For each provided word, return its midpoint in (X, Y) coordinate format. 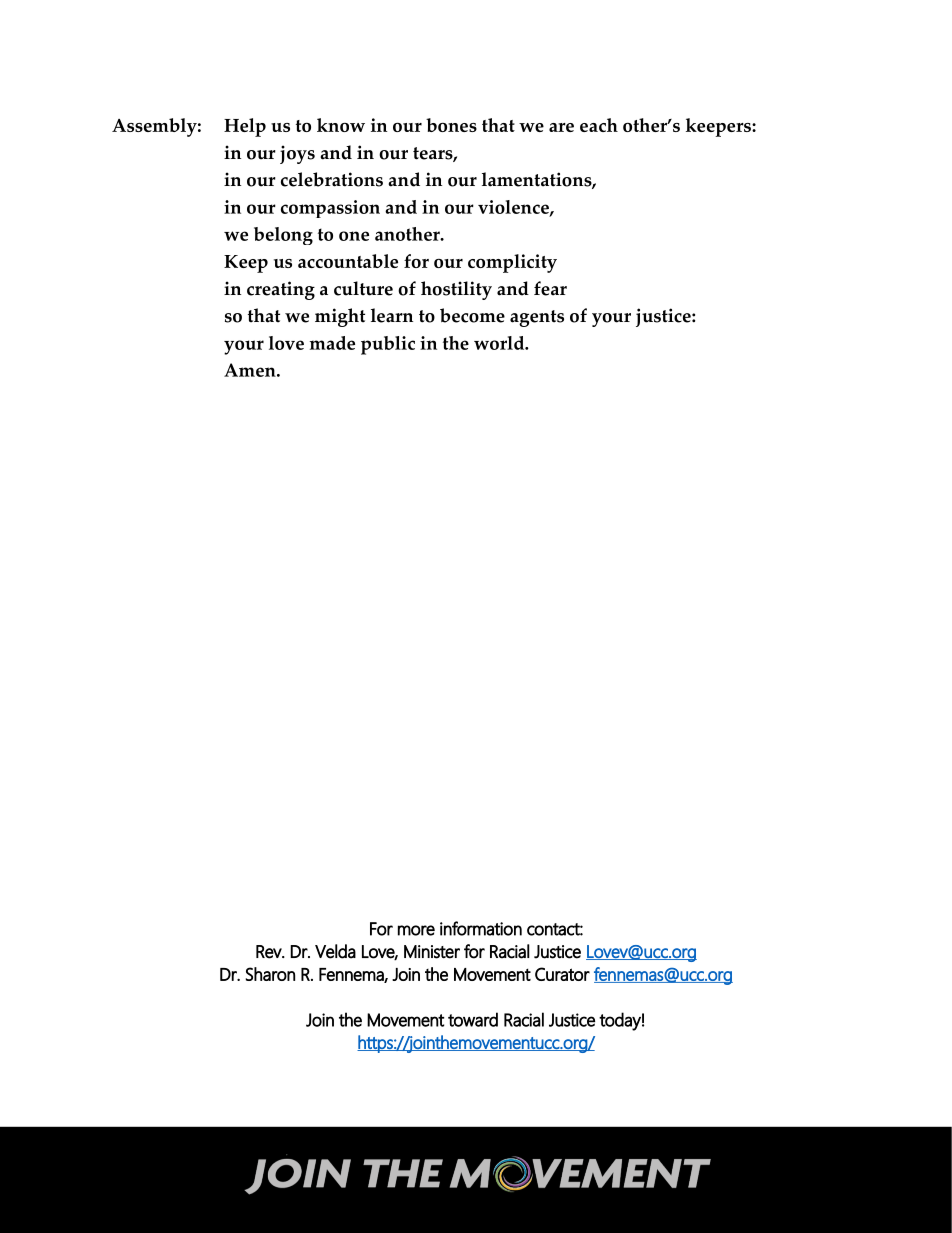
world (500, 343)
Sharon (270, 974)
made (332, 343)
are (561, 127)
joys (297, 154)
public (388, 345)
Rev (270, 952)
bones (451, 125)
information (481, 928)
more (416, 930)
